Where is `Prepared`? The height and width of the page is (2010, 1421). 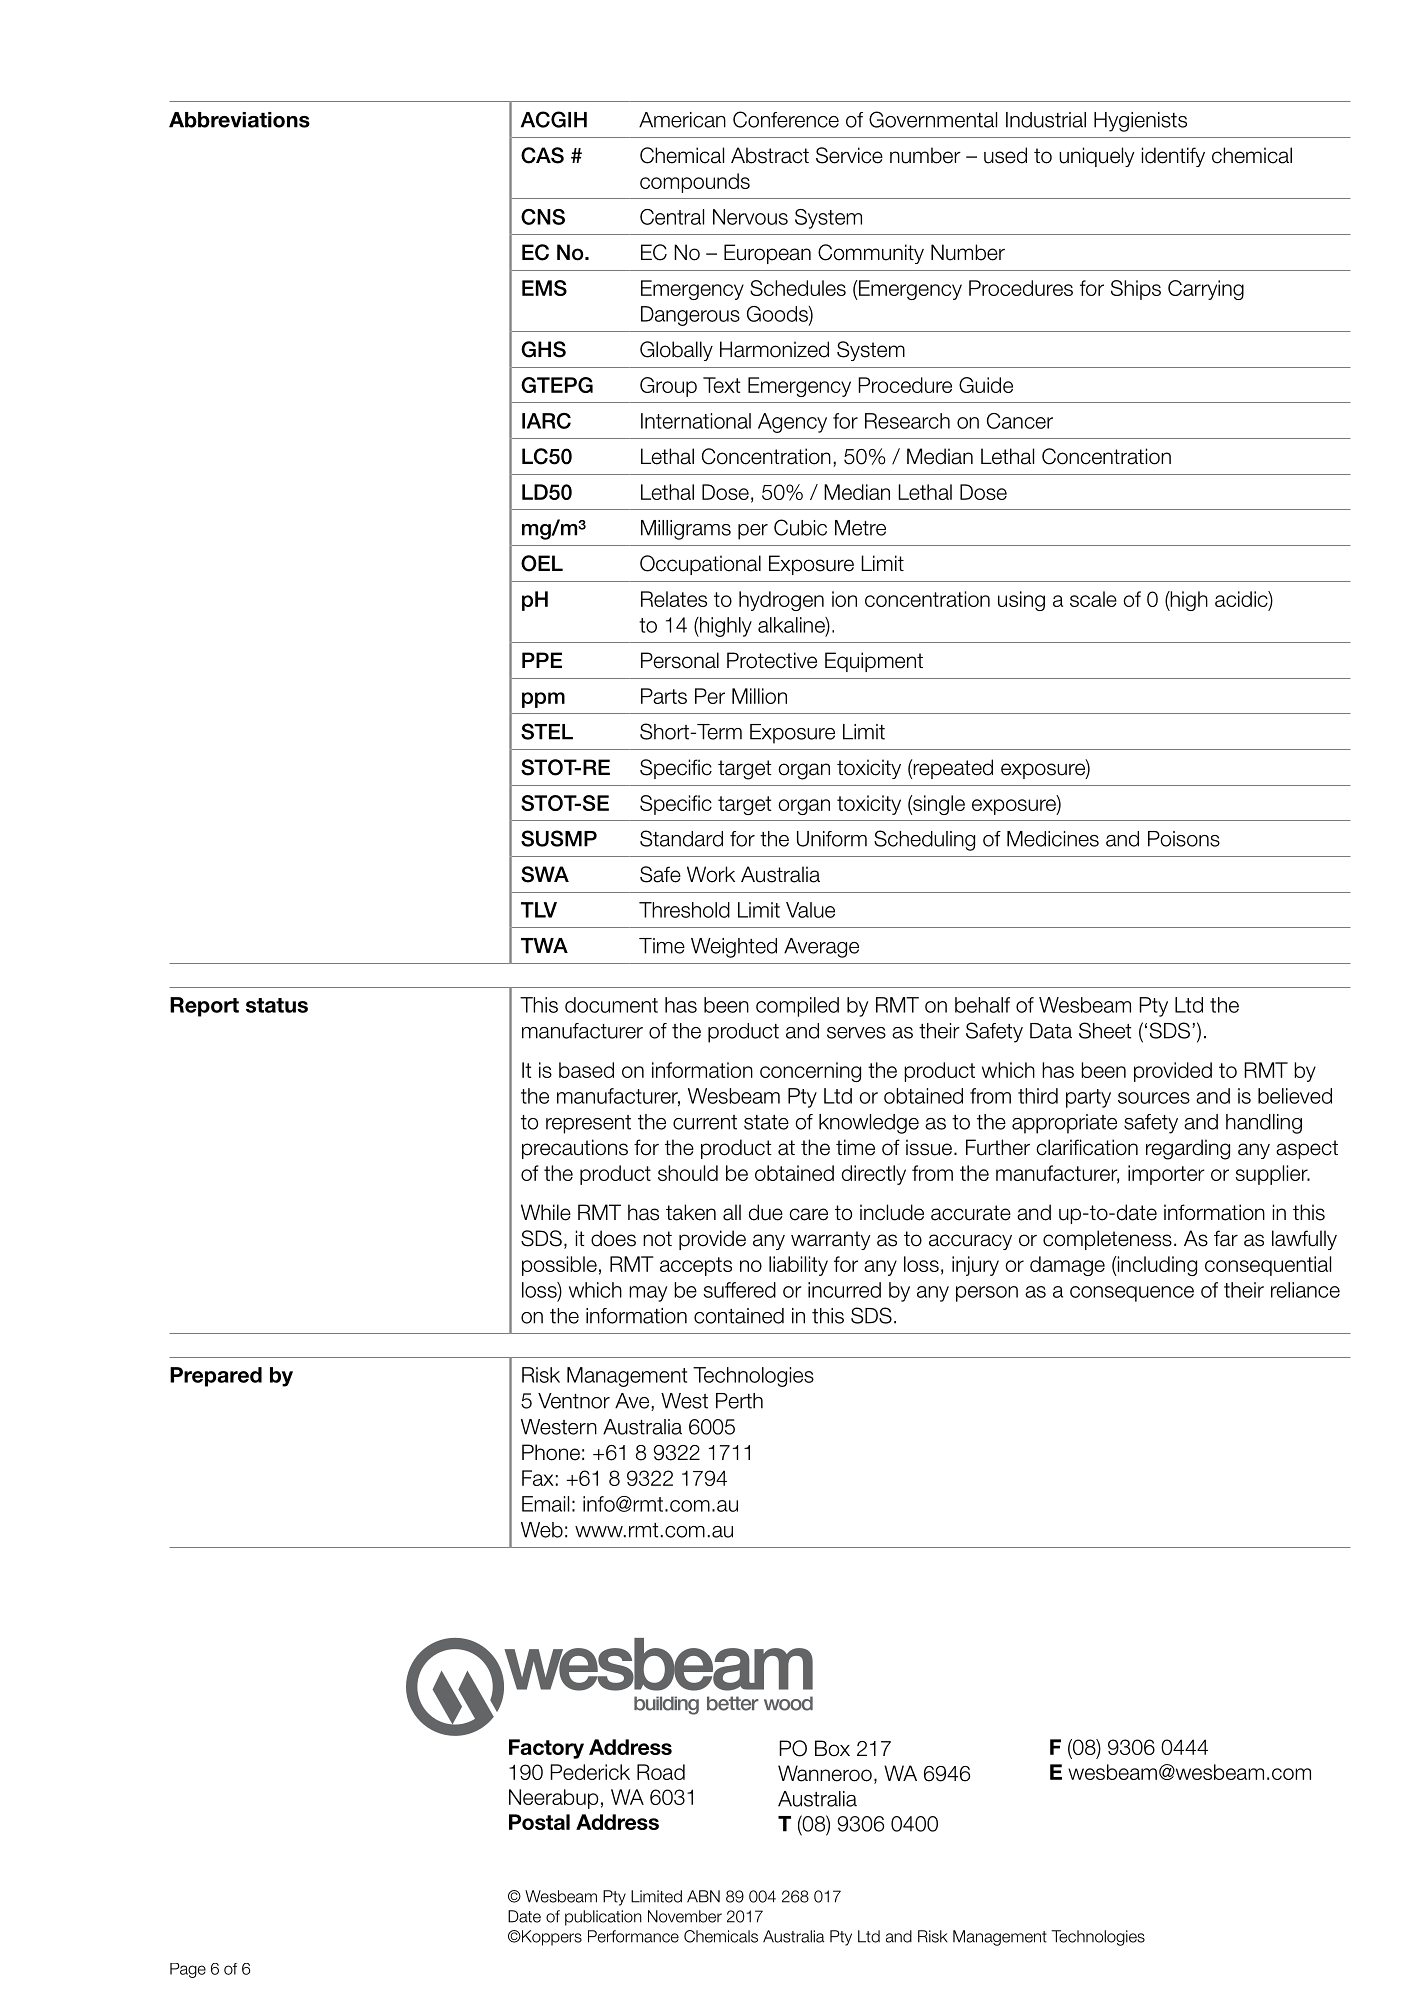 Prepared is located at coordinates (216, 1377).
